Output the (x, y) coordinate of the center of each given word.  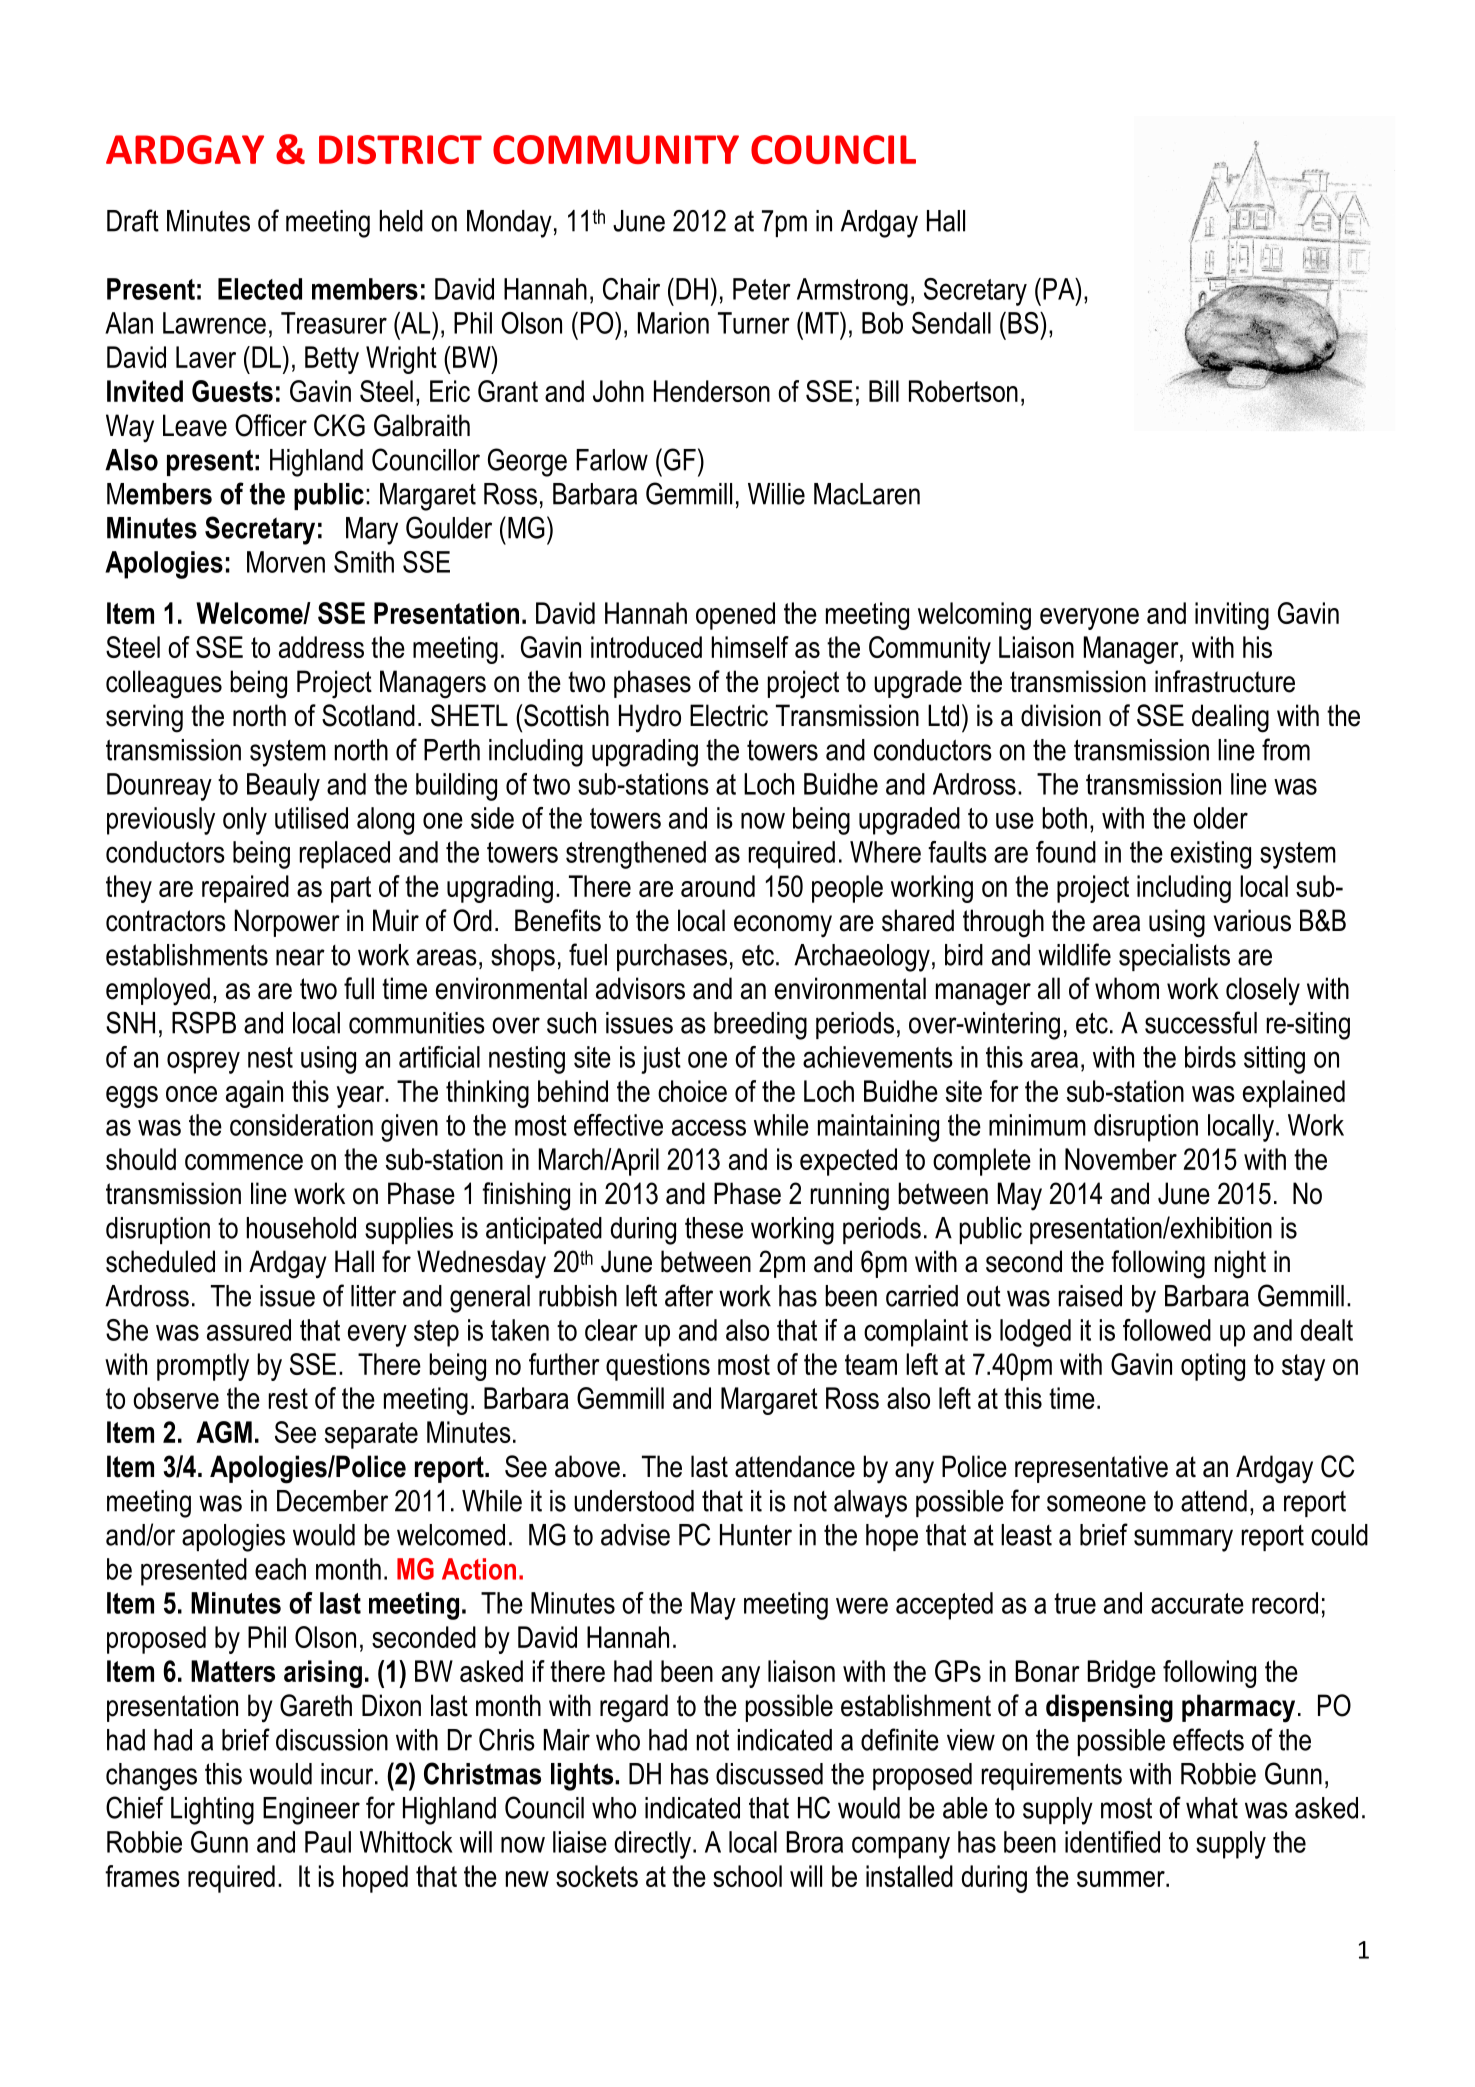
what (1212, 1808)
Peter (762, 289)
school (747, 1876)
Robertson (963, 391)
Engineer (311, 1811)
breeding (760, 1026)
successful (1201, 1022)
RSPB (204, 1022)
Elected (260, 289)
